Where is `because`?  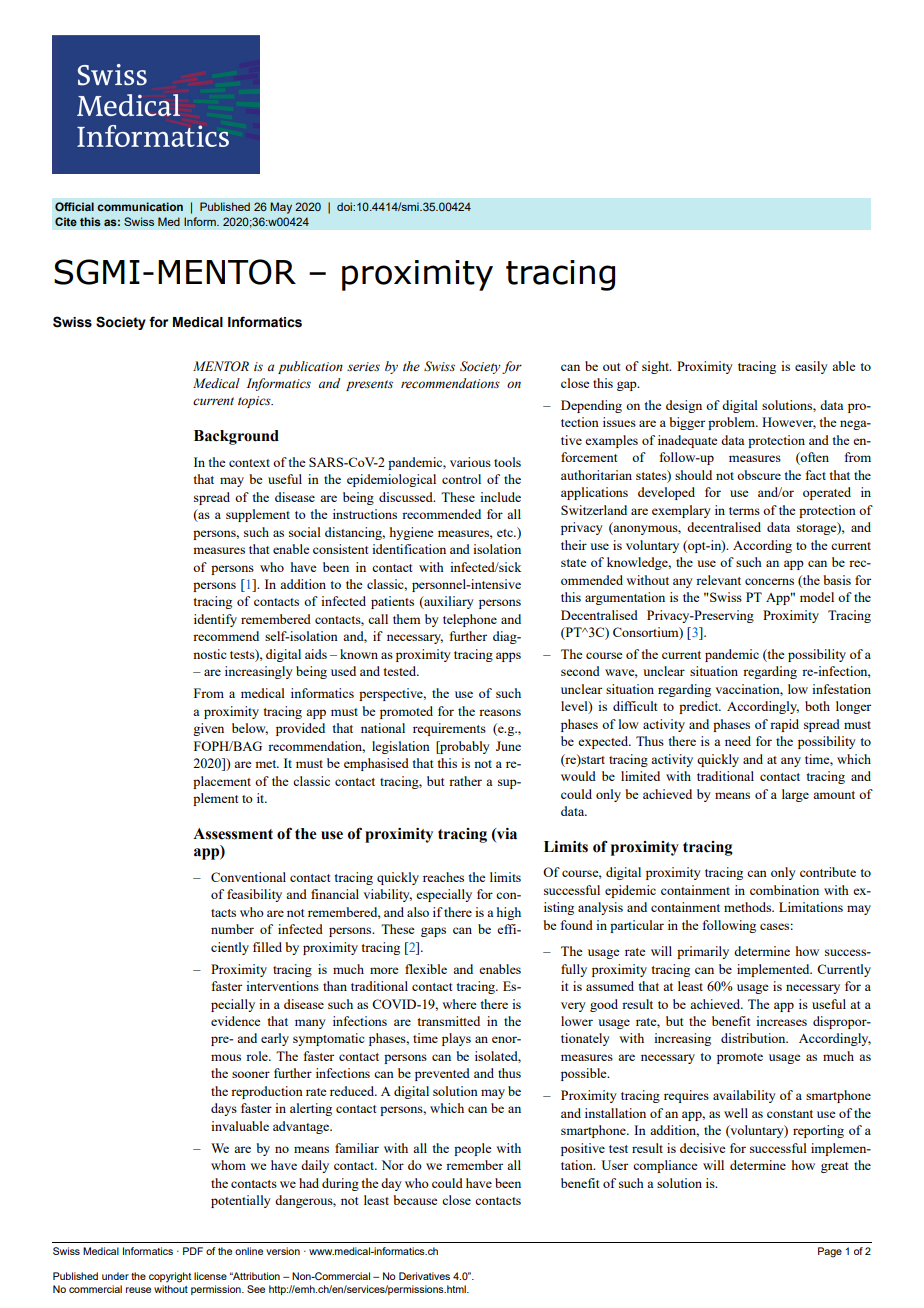 because is located at coordinates (415, 1200).
